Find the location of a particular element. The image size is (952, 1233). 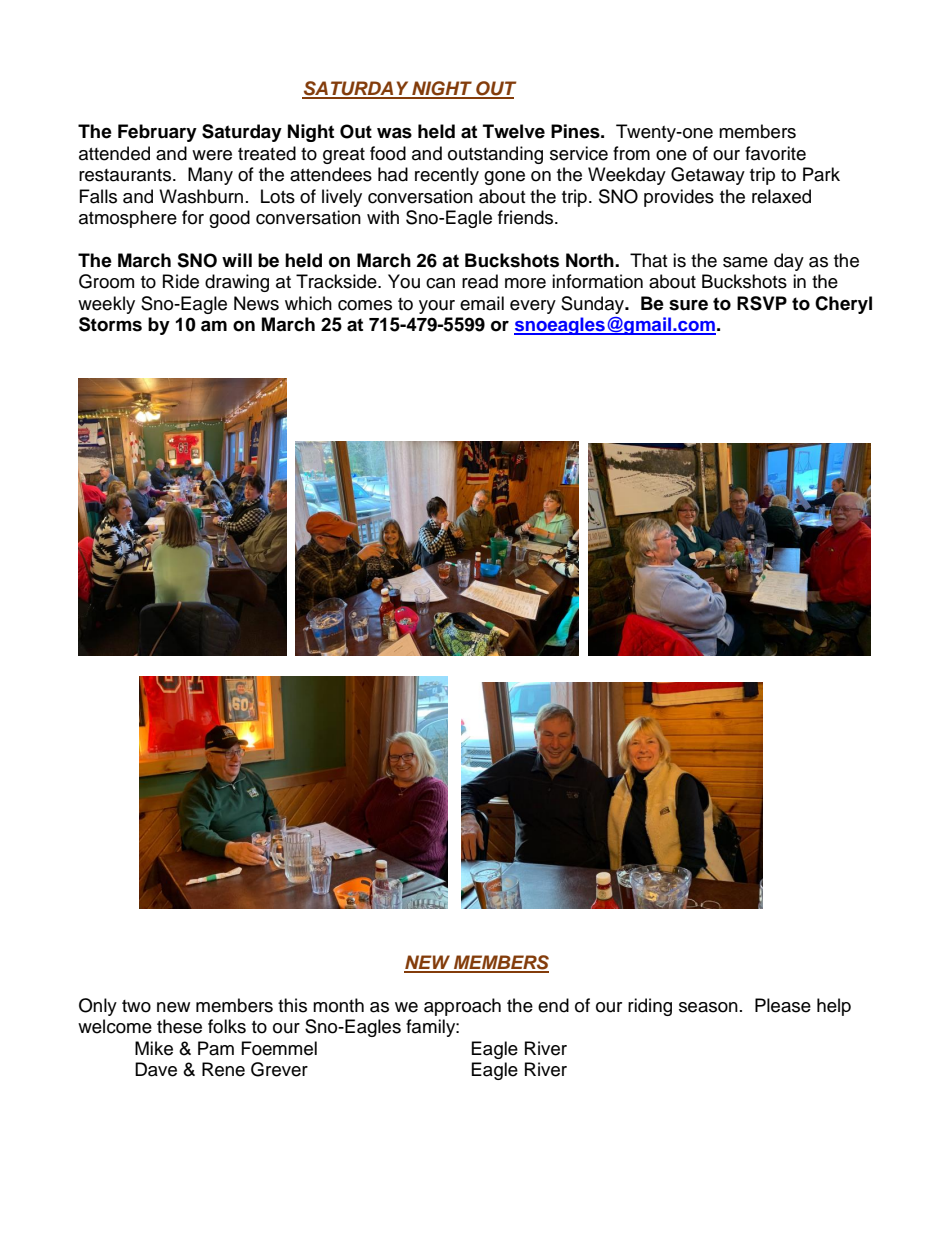

Please is located at coordinates (783, 1005).
